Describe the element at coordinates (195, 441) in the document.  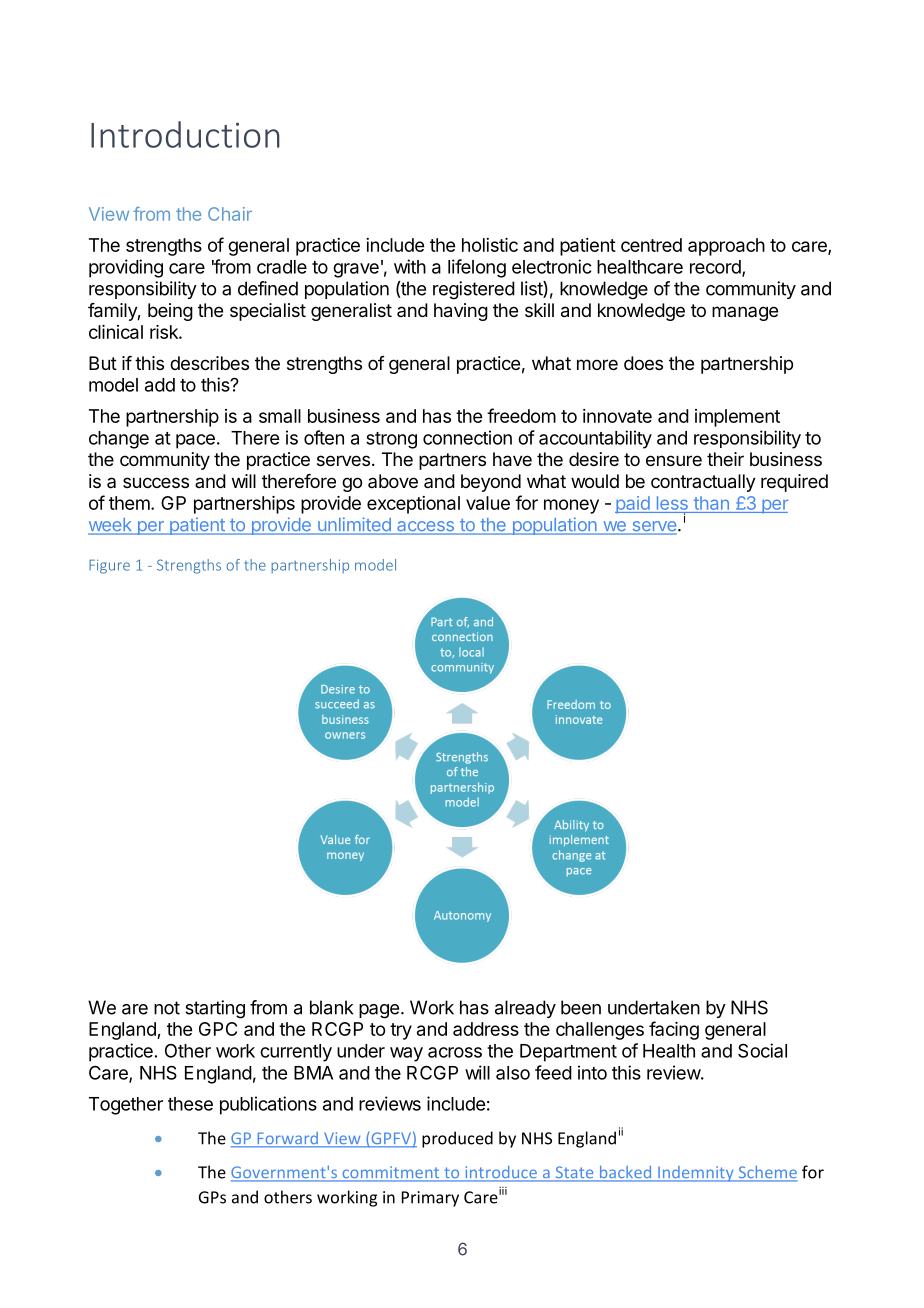
I see `pace` at that location.
